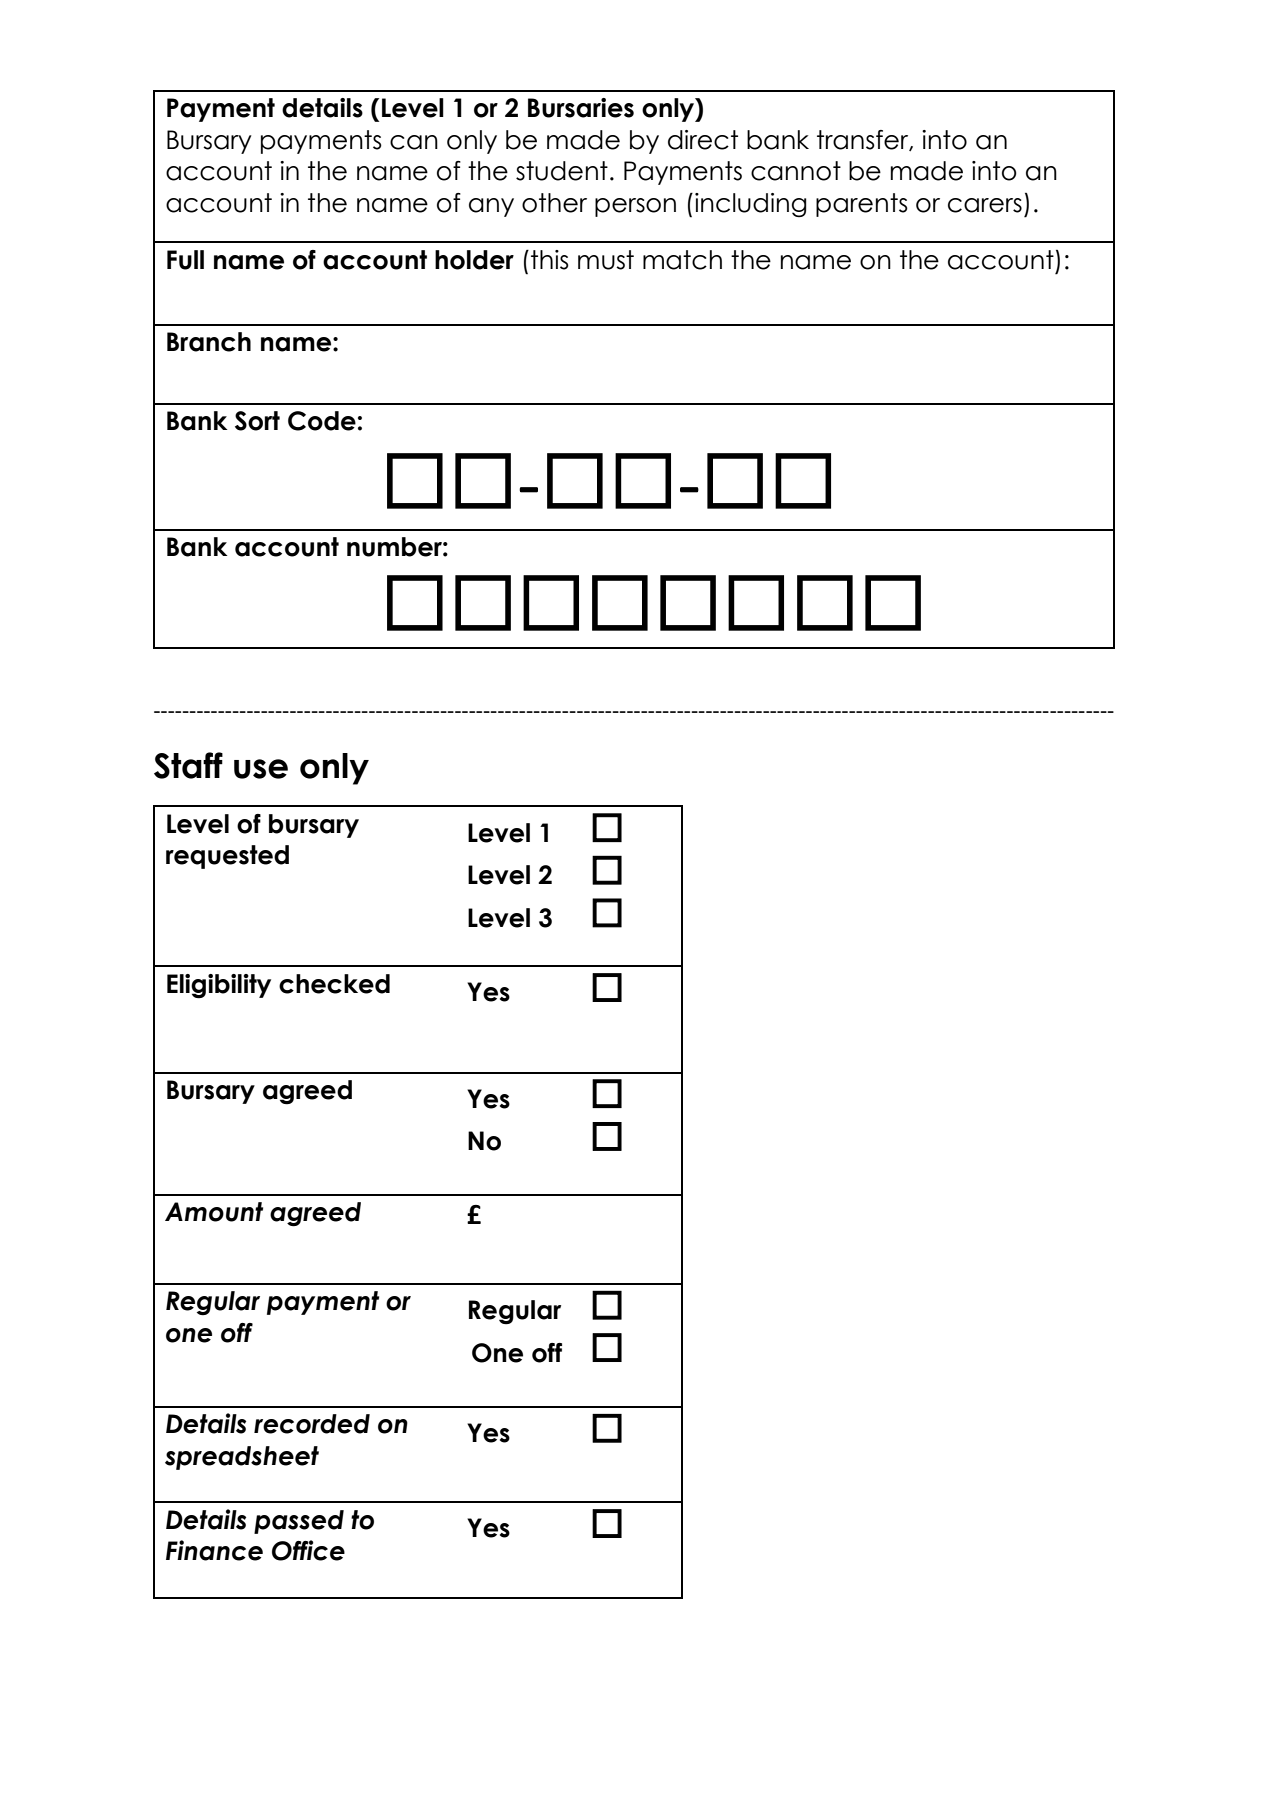 The height and width of the screenshot is (1794, 1268). Describe the element at coordinates (562, 171) in the screenshot. I see `student` at that location.
